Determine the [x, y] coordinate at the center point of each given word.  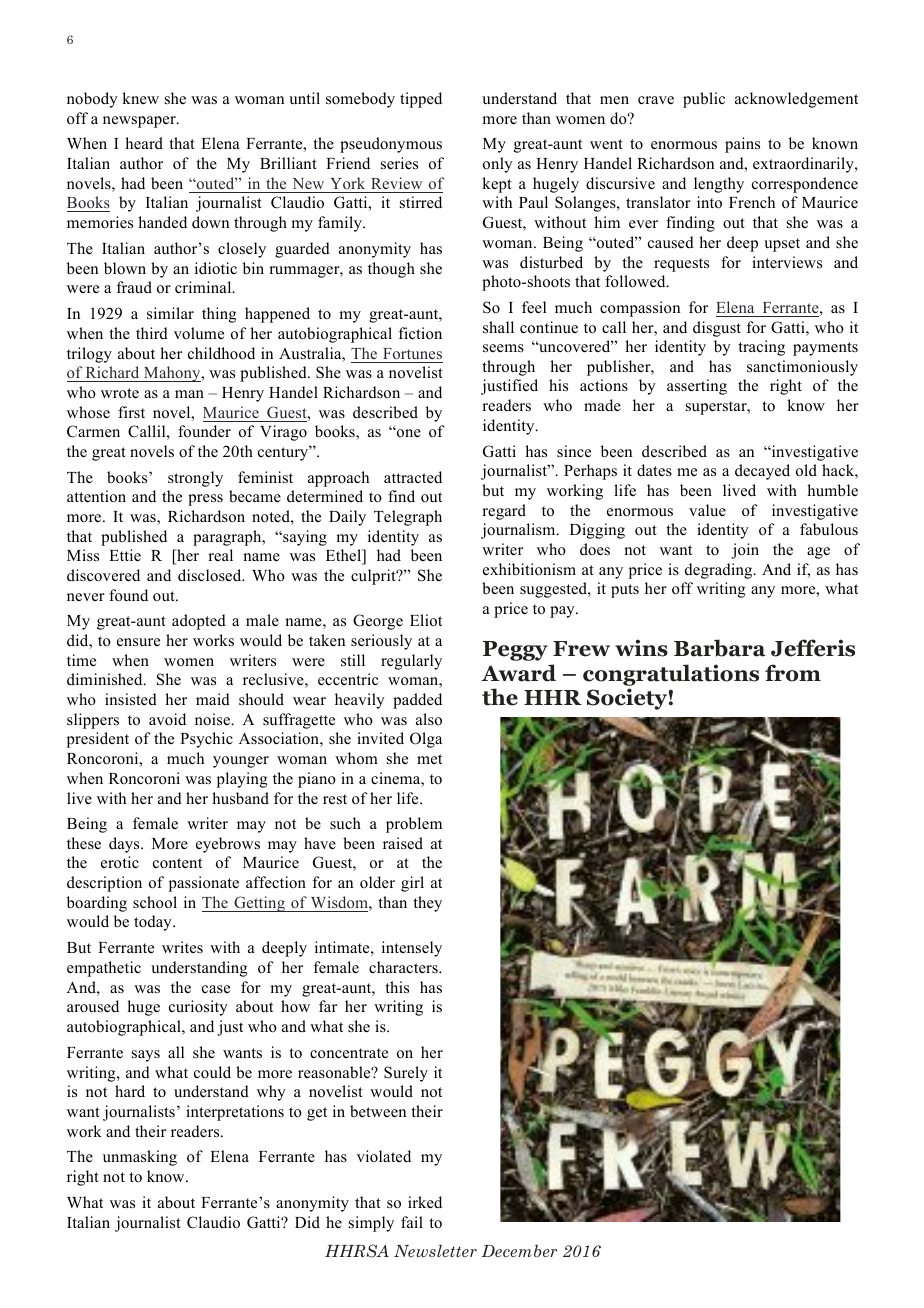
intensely [412, 949]
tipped [421, 100]
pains [742, 145]
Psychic [206, 740]
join [745, 551]
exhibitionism [529, 569]
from [793, 673]
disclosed [211, 575]
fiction [420, 333]
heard [144, 143]
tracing [761, 348]
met [429, 759]
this [397, 987]
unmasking [140, 1158]
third [152, 333]
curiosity [198, 1008]
